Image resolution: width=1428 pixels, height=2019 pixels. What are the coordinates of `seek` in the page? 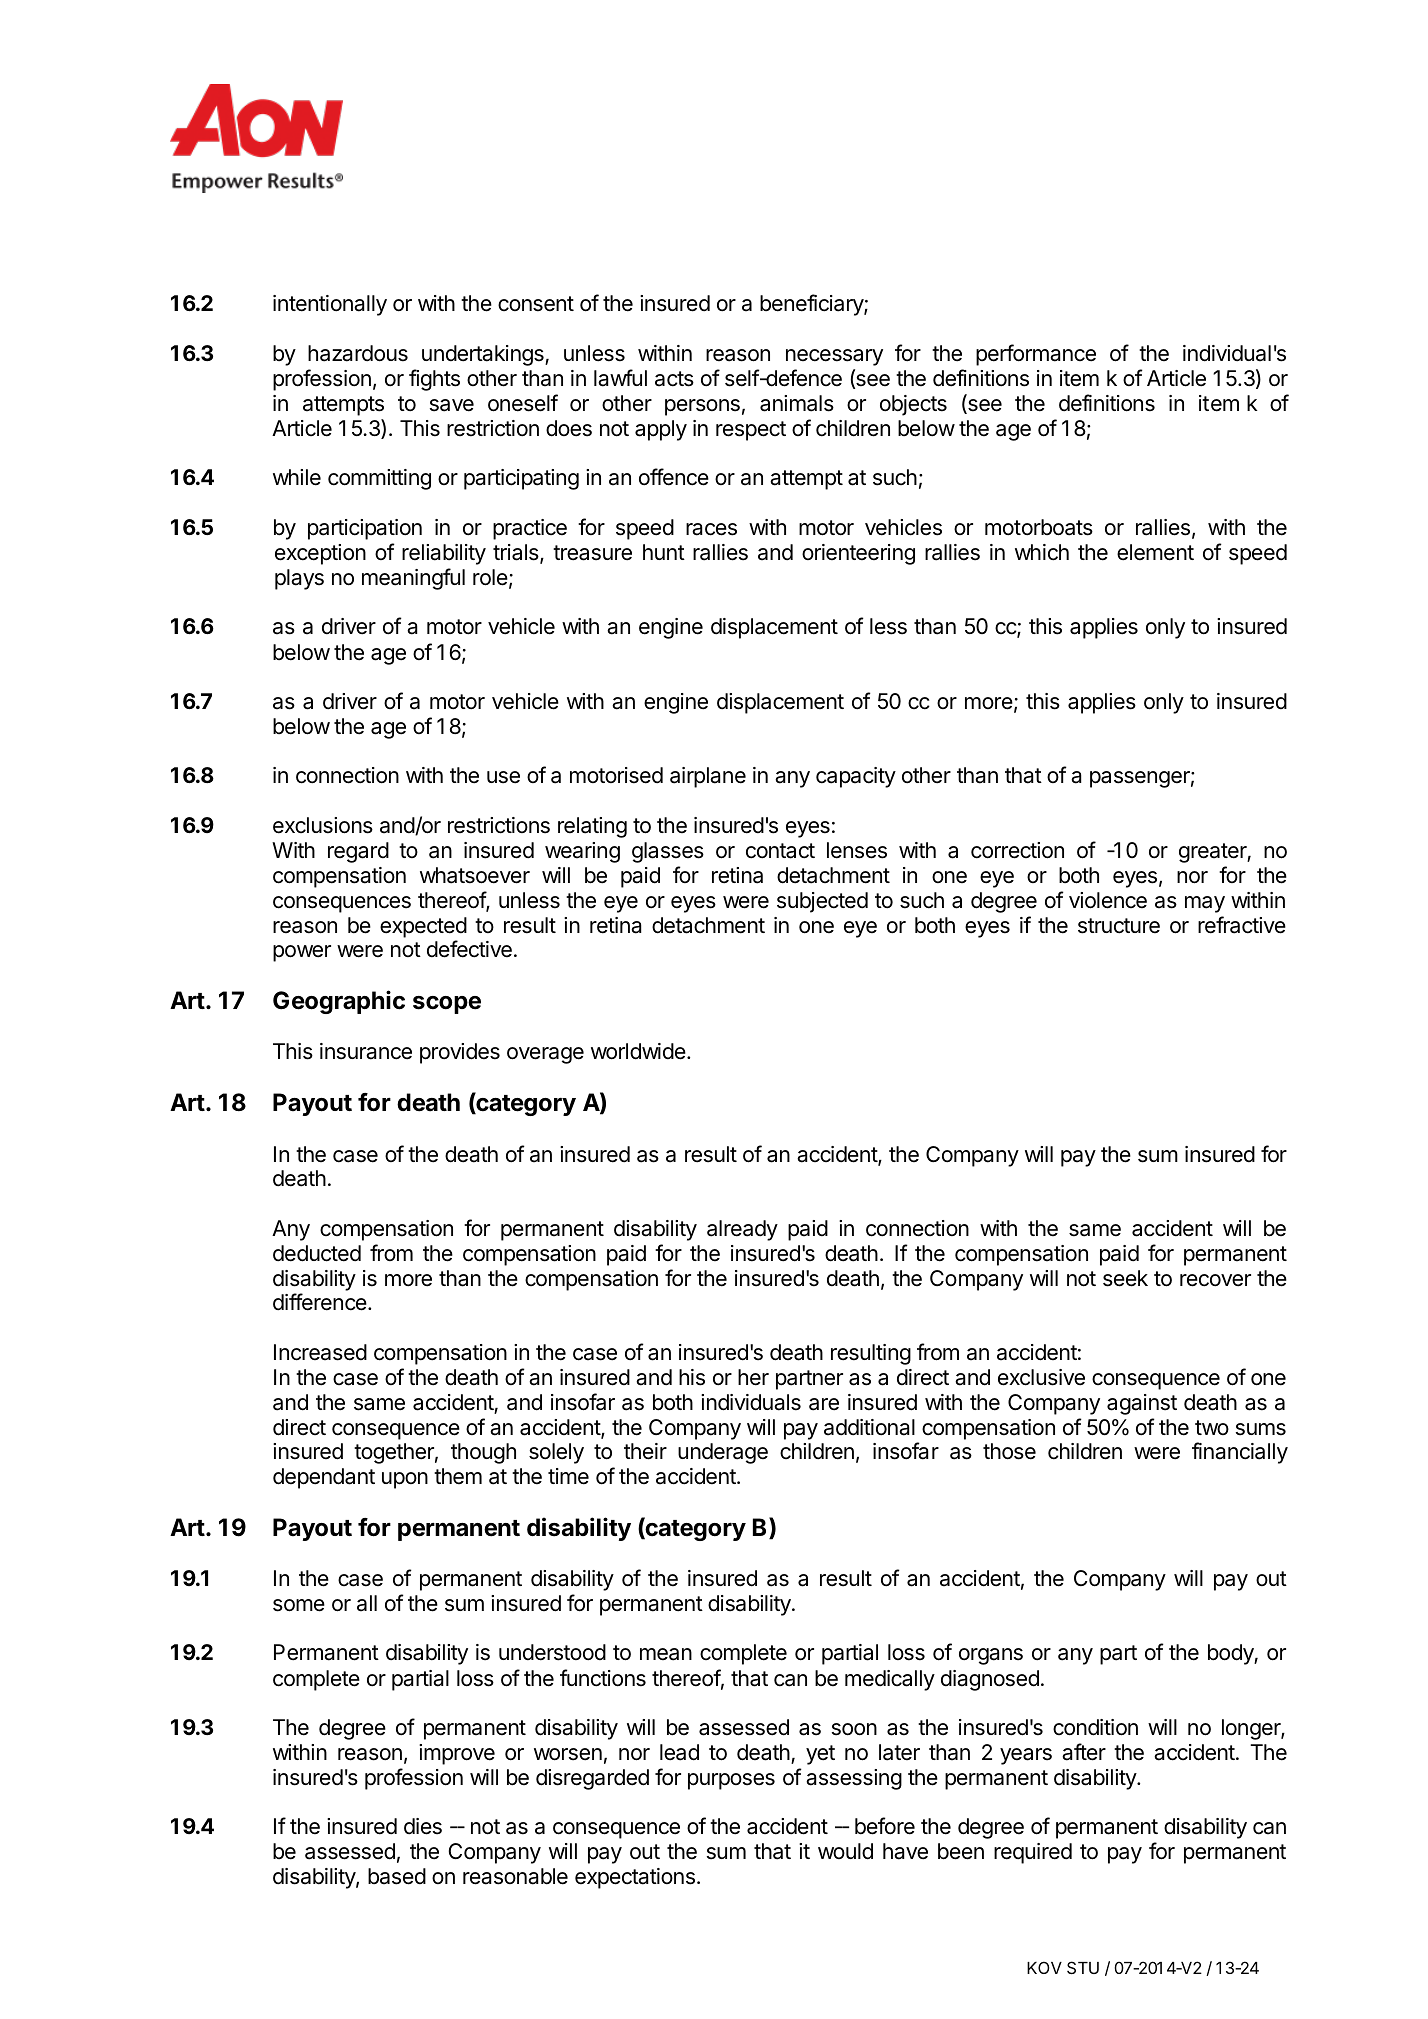 It's located at (1125, 1278).
